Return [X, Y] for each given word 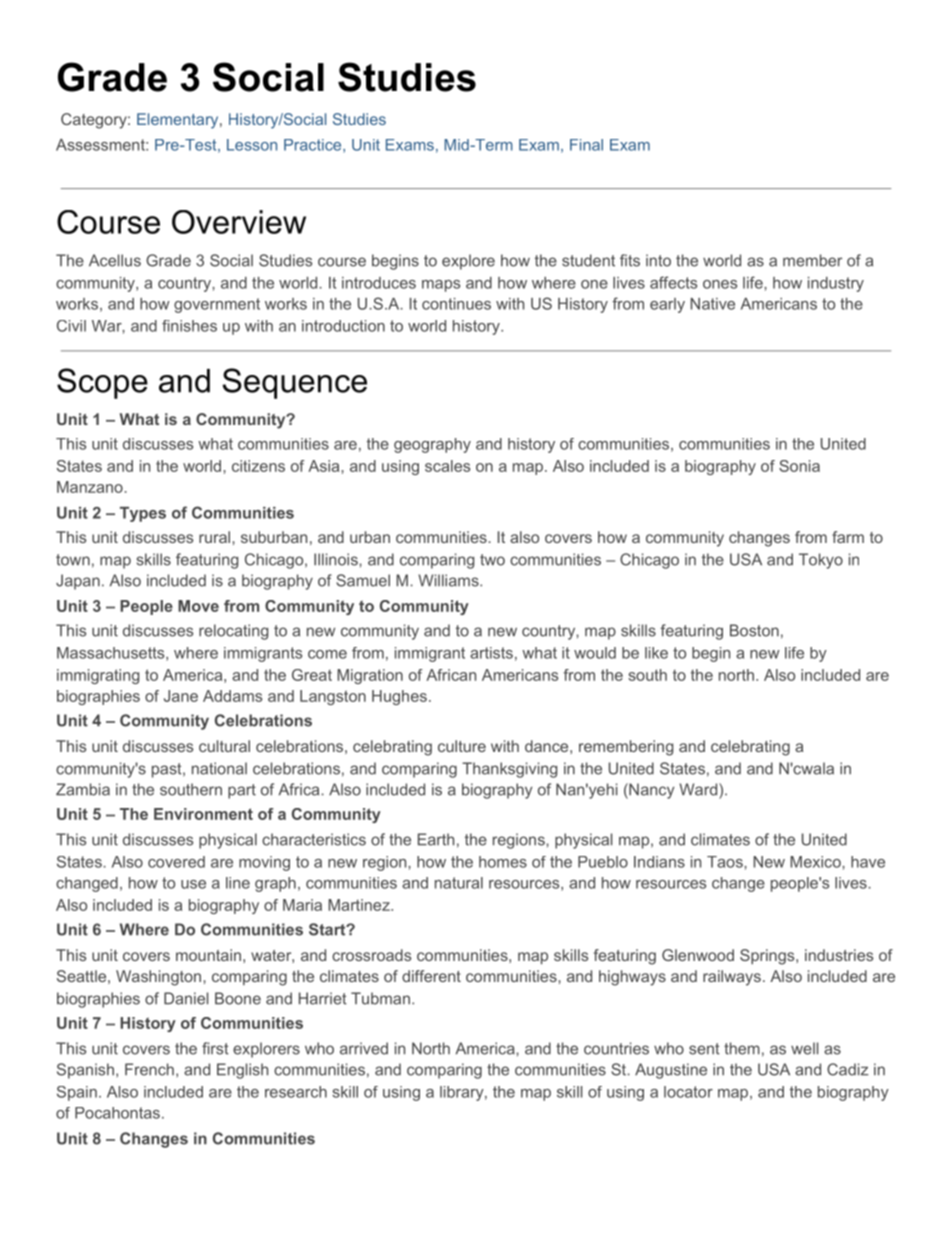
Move [198, 606]
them [742, 1048]
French [149, 1069]
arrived [364, 1048]
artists [491, 653]
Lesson [252, 145]
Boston [754, 630]
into [658, 260]
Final [586, 145]
